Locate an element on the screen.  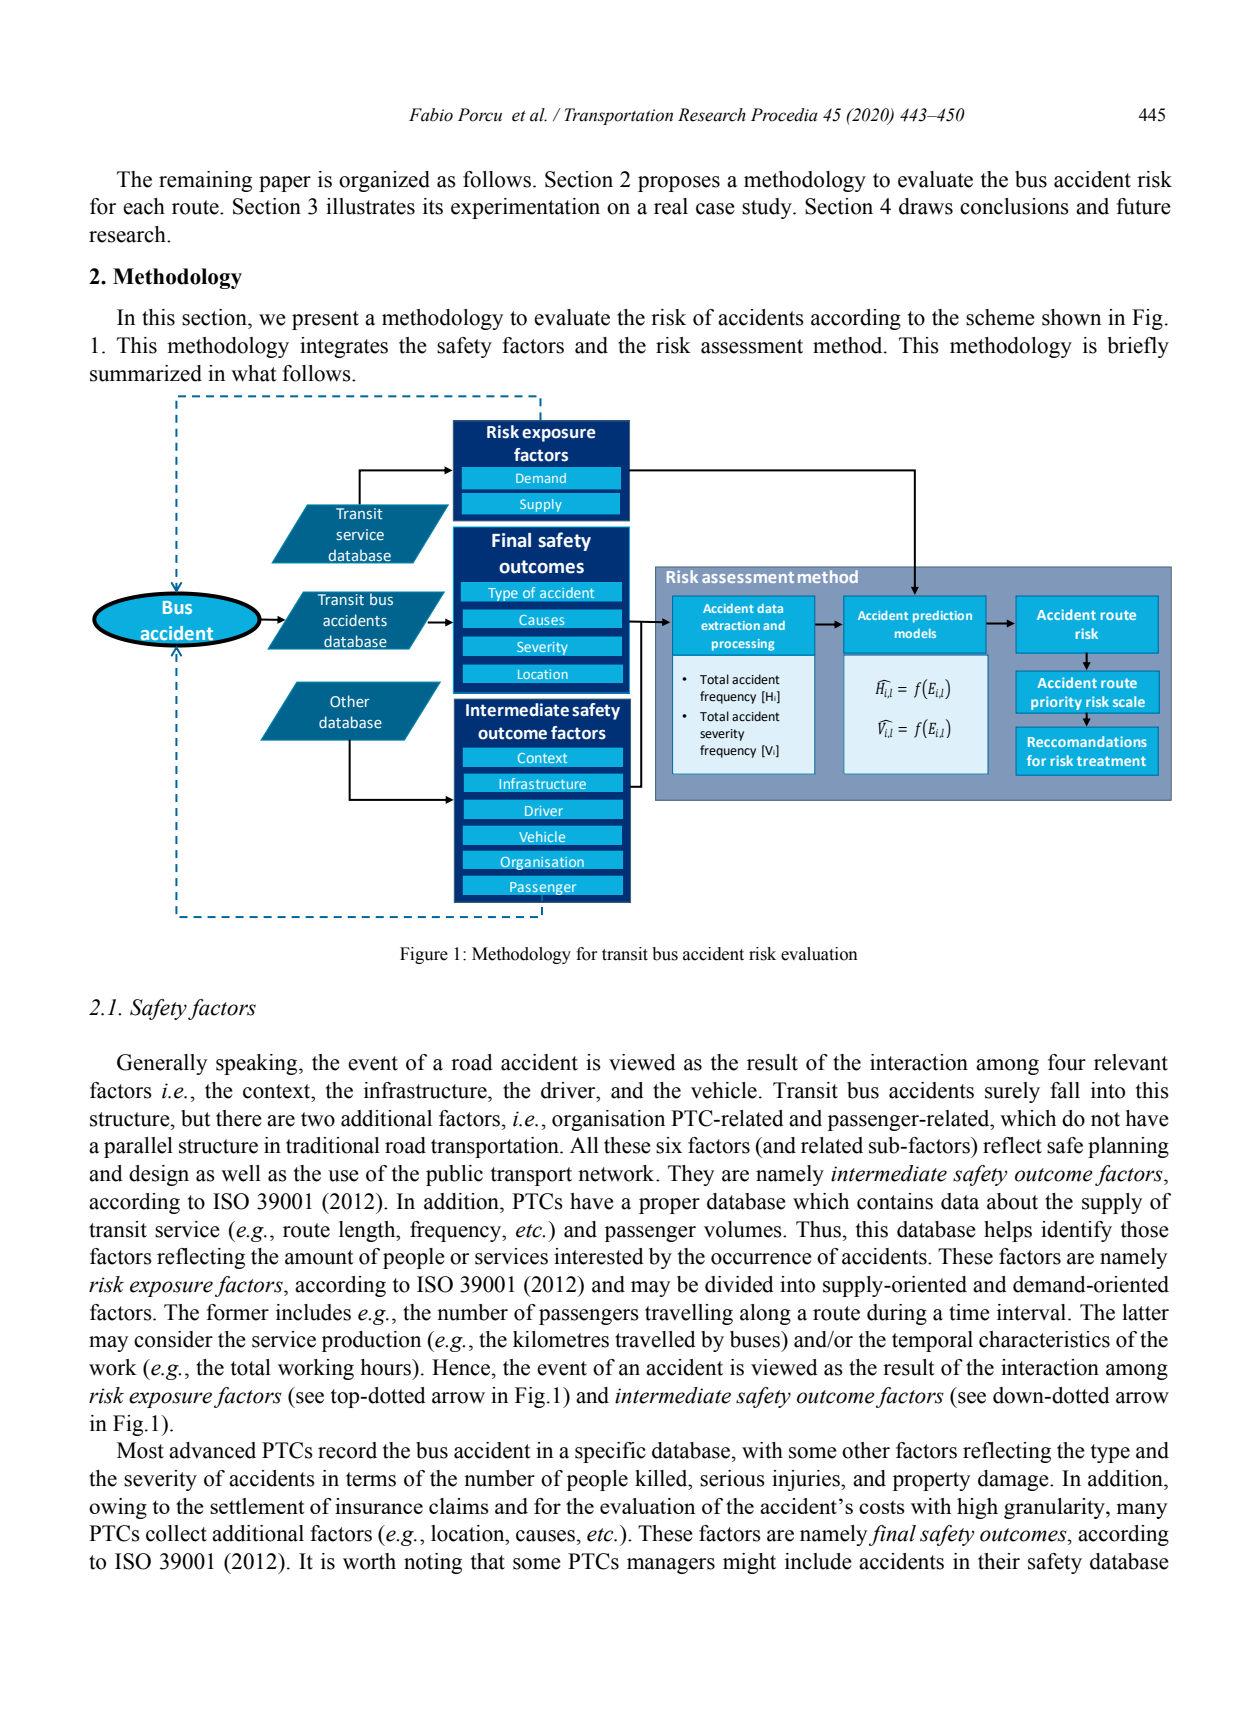
what is located at coordinates (254, 373).
